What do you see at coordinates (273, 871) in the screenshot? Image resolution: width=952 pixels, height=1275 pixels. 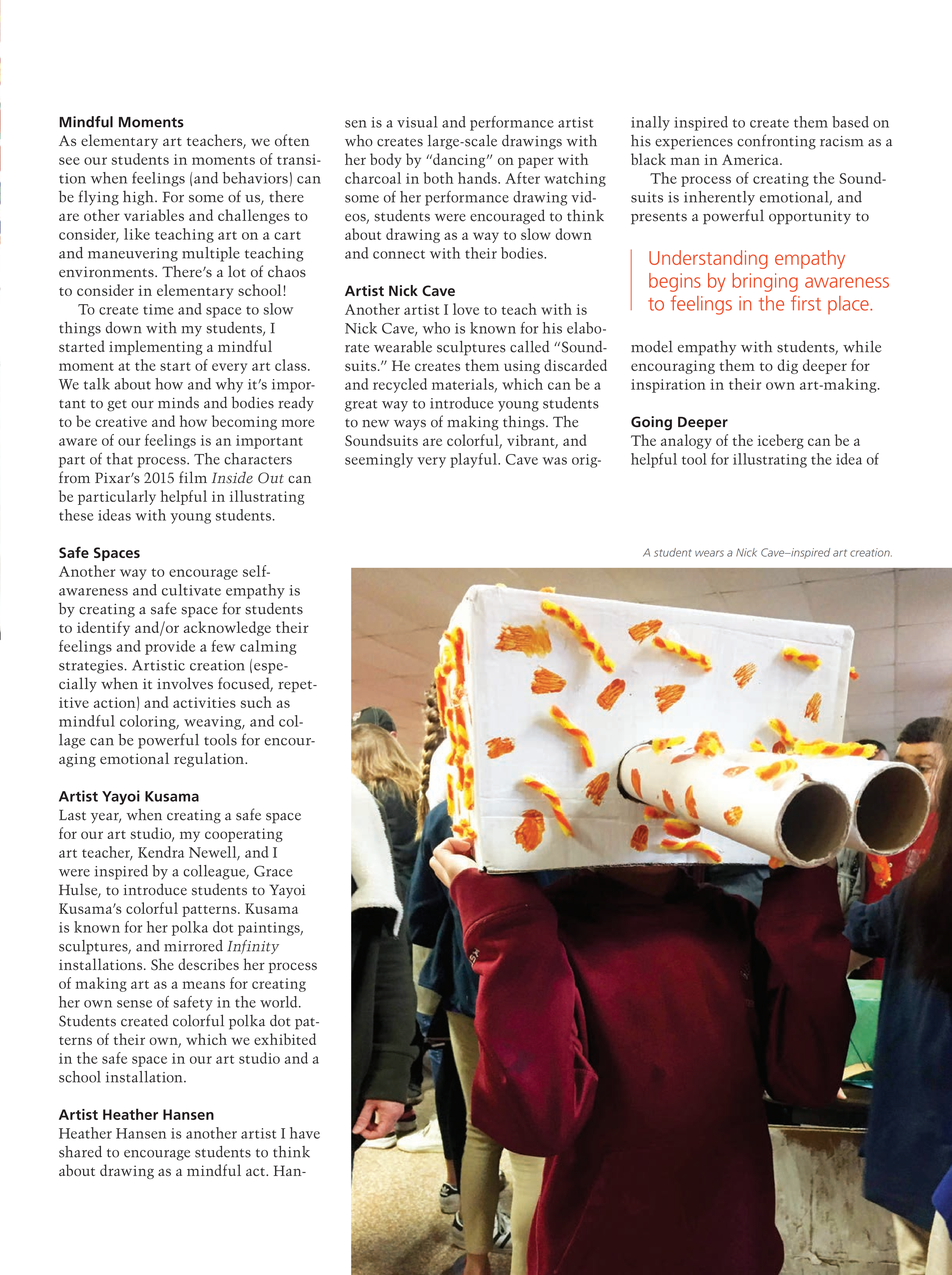 I see `Grace` at bounding box center [273, 871].
